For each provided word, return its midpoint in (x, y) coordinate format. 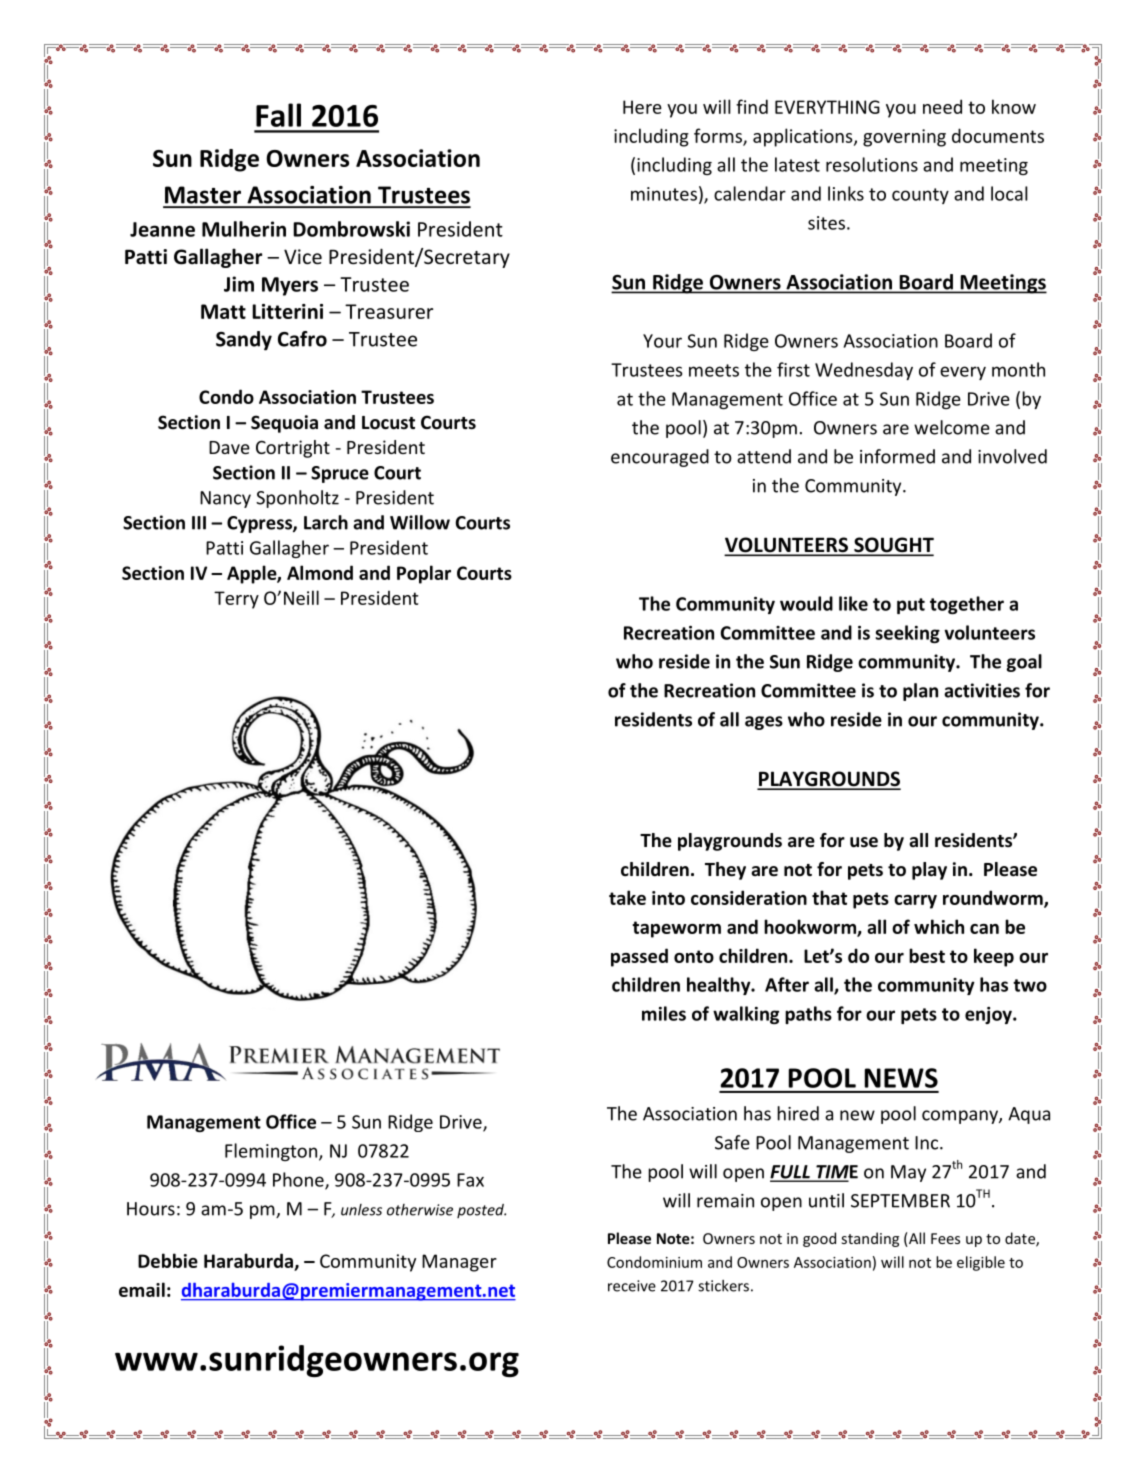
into (668, 898)
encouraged (660, 458)
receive (632, 1286)
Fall (278, 115)
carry (915, 902)
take (627, 897)
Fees (945, 1238)
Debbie (168, 1260)
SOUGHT (893, 546)
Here (642, 107)
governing (904, 138)
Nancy (225, 499)
